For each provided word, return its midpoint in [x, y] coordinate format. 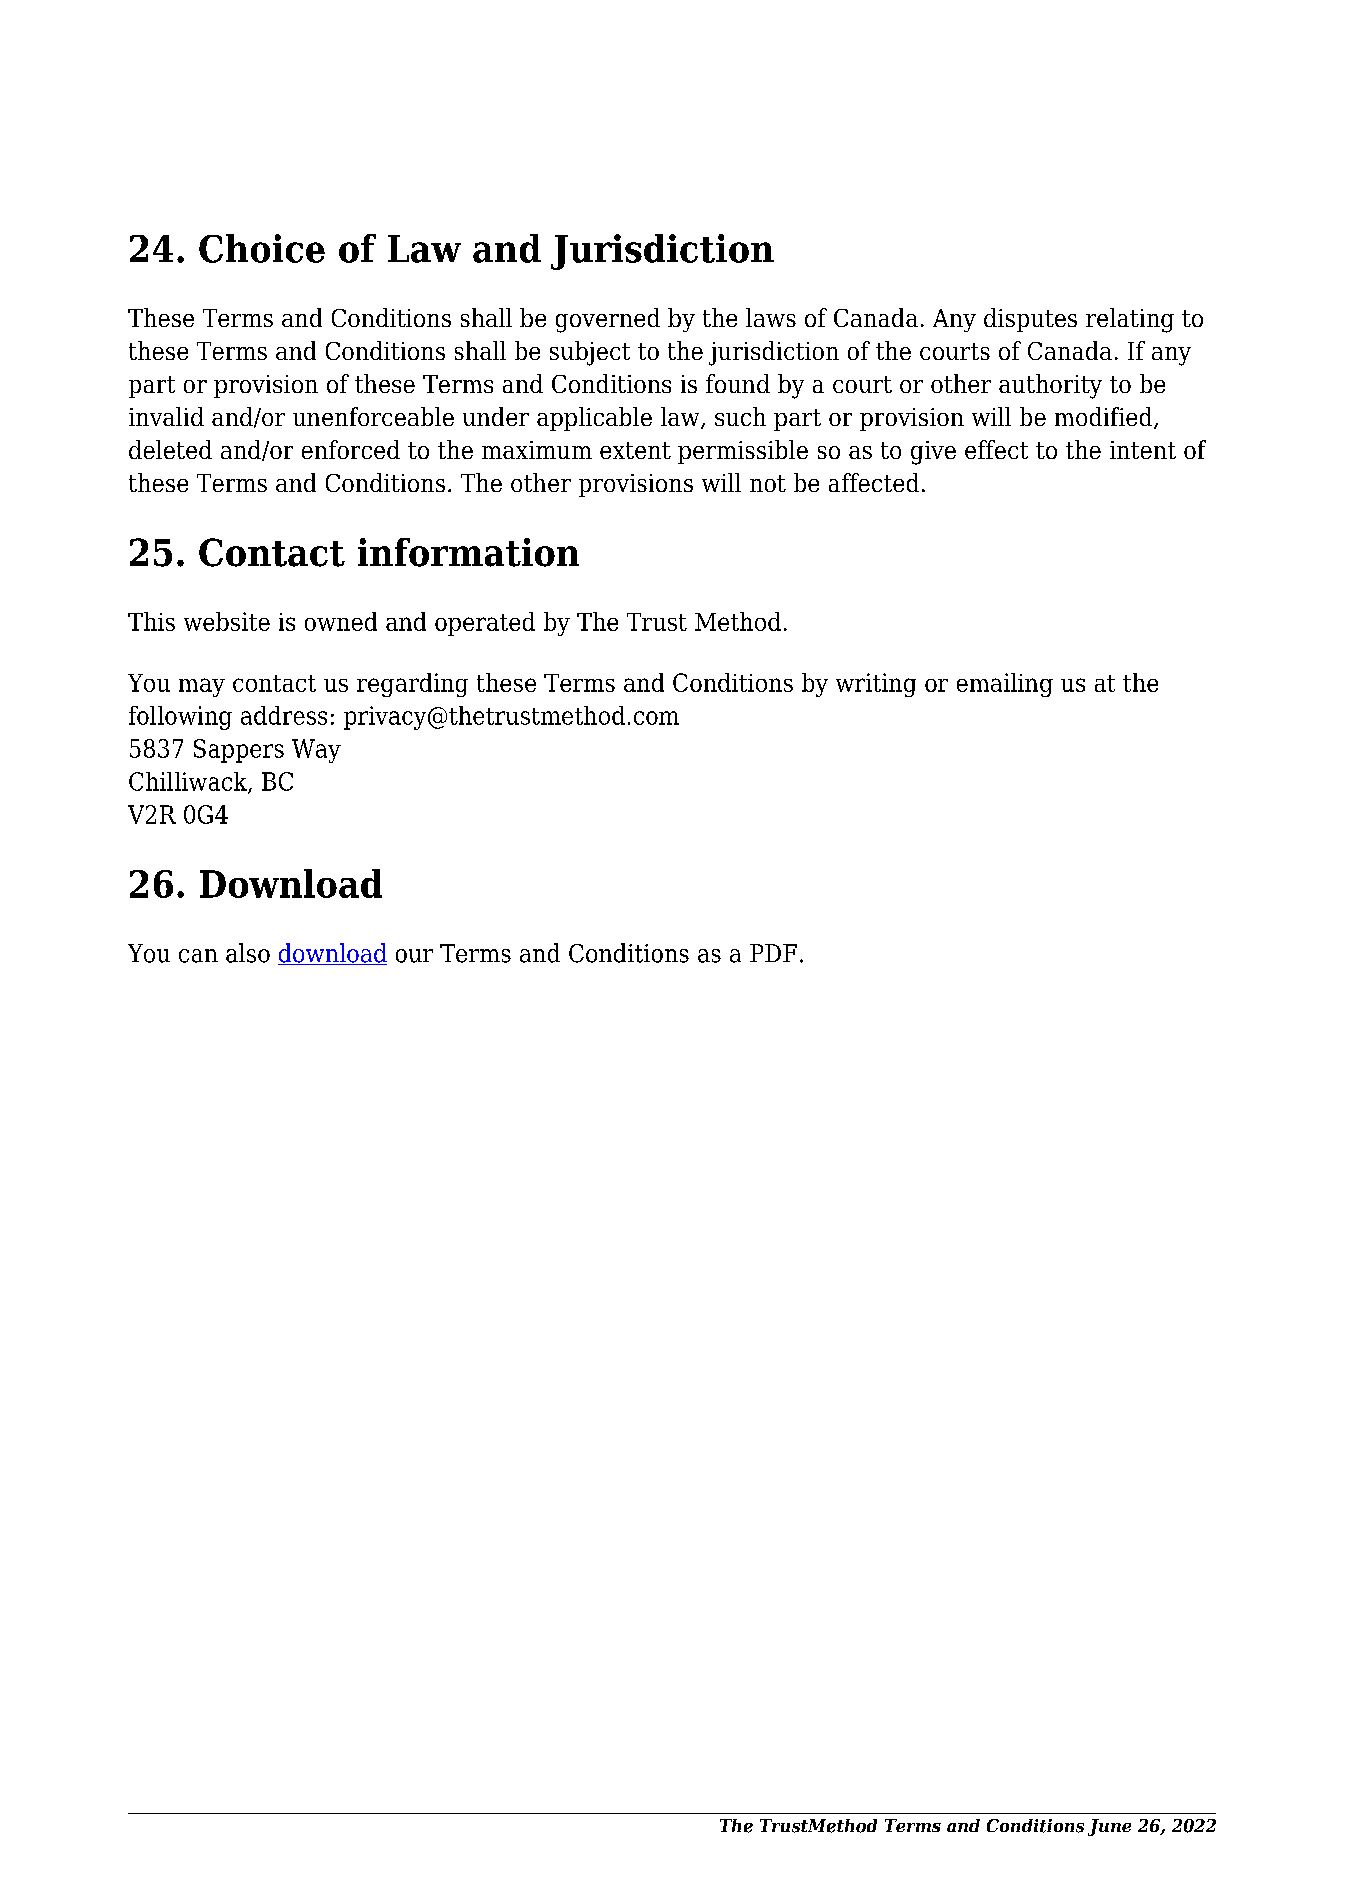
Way [316, 751]
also [248, 953]
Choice [262, 248]
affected [874, 482]
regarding [412, 685]
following [180, 718]
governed [608, 320]
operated [485, 624]
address [284, 715]
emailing [1005, 685]
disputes [1030, 320]
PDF [773, 953]
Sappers [239, 751]
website [227, 621]
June [1109, 1827]
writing [876, 685]
